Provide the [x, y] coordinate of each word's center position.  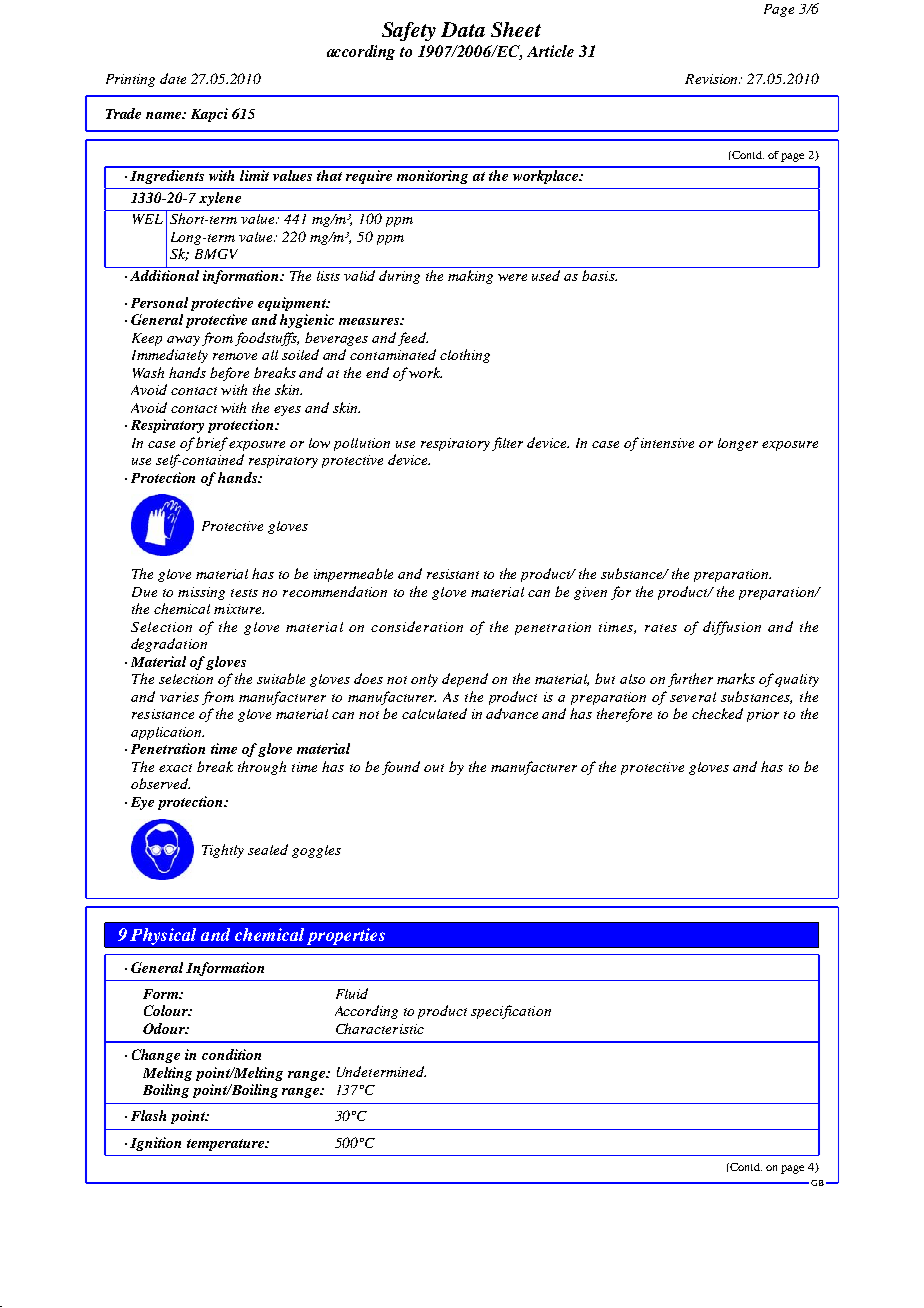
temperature [227, 1145]
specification [511, 1012]
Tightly [223, 851]
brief [213, 444]
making [470, 277]
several [693, 697]
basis [599, 275]
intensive [667, 443]
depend [465, 680]
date [173, 78]
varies [179, 697]
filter [507, 444]
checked [717, 713]
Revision [712, 79]
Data [463, 29]
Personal [159, 302]
